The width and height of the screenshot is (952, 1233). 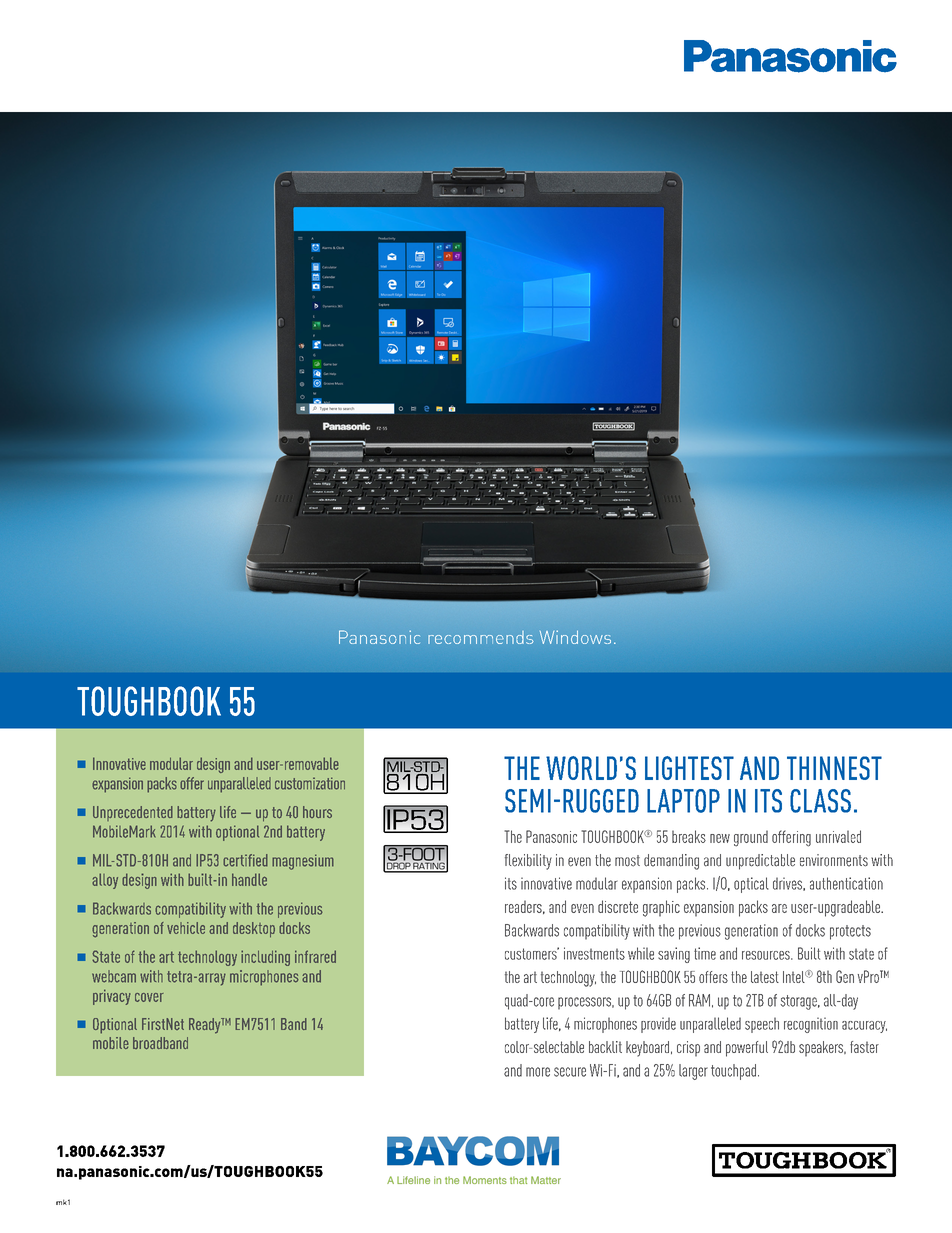 What do you see at coordinates (528, 862) in the screenshot?
I see `flexibility` at bounding box center [528, 862].
